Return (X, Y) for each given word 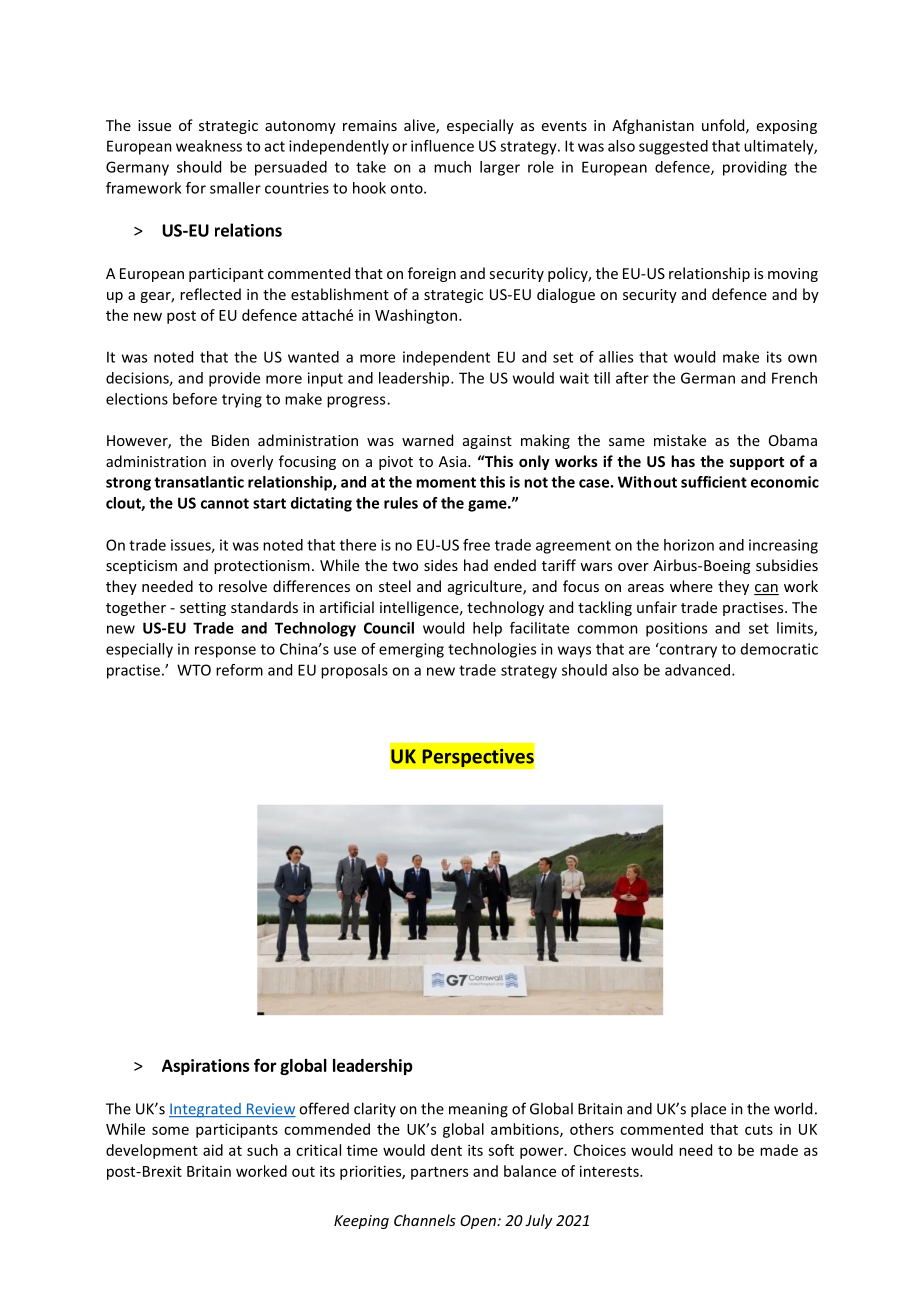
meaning (478, 1110)
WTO (194, 670)
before (195, 399)
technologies (492, 650)
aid (213, 1150)
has (683, 461)
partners (439, 1173)
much (452, 167)
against (487, 442)
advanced (697, 670)
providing (755, 168)
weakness (209, 146)
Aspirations (206, 1067)
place (708, 1110)
